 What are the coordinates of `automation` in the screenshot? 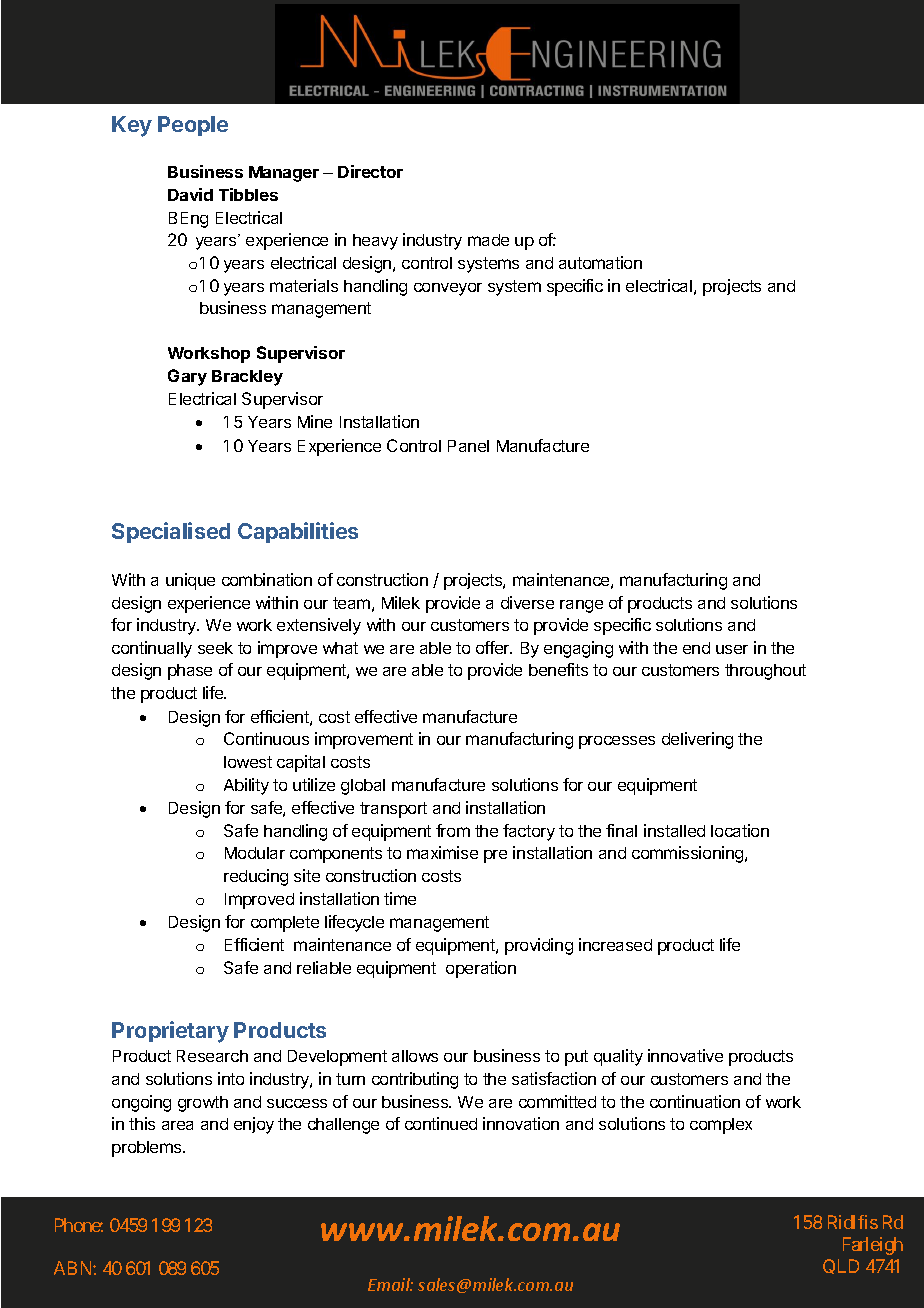 It's located at (600, 262).
